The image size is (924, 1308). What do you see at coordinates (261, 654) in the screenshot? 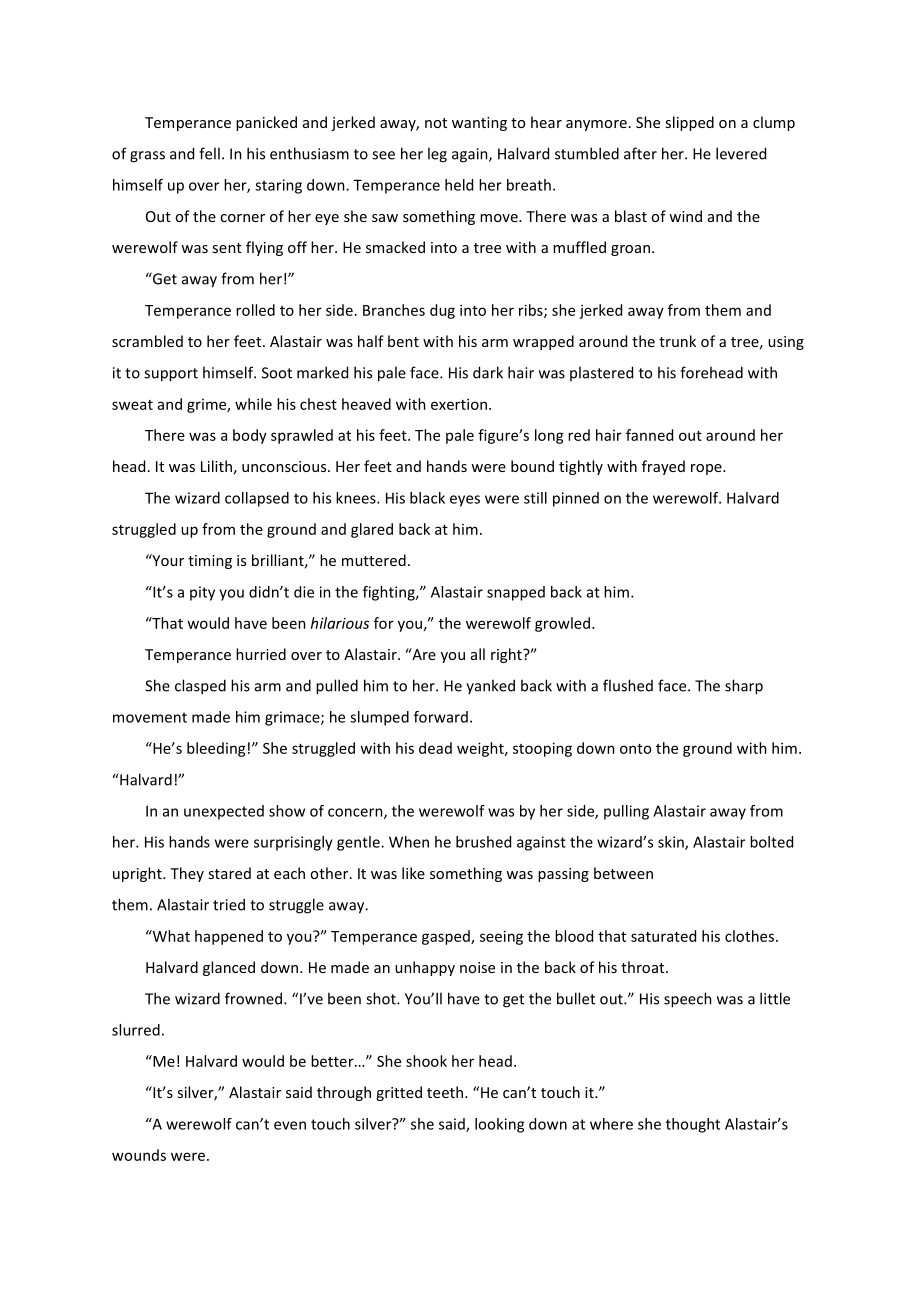
I see `hurried` at bounding box center [261, 654].
